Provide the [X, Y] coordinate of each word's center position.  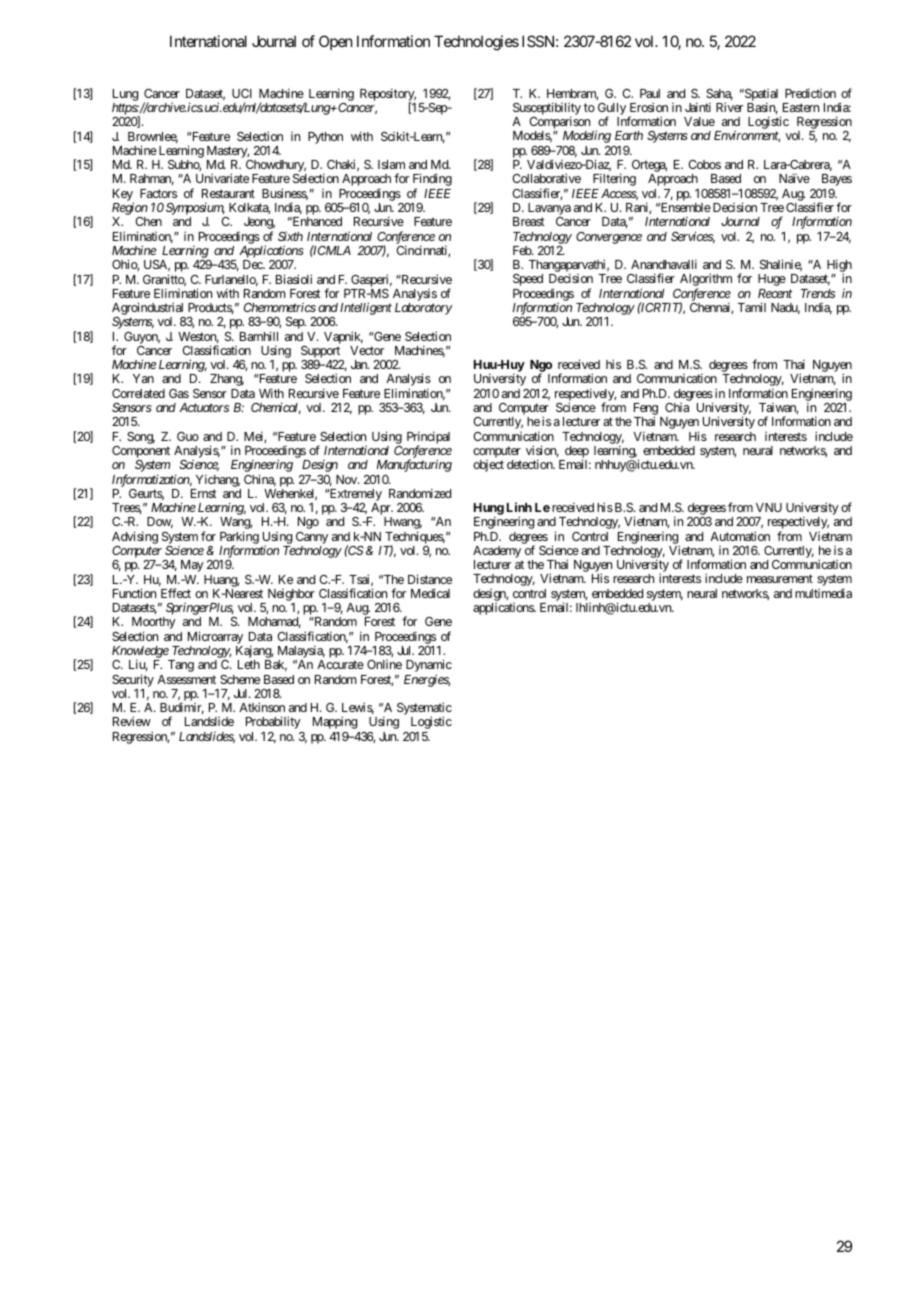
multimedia [823, 593]
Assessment [186, 679]
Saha [719, 94]
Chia [677, 407]
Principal [428, 438]
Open [335, 42]
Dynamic [429, 667]
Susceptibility [547, 110]
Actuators [204, 407]
